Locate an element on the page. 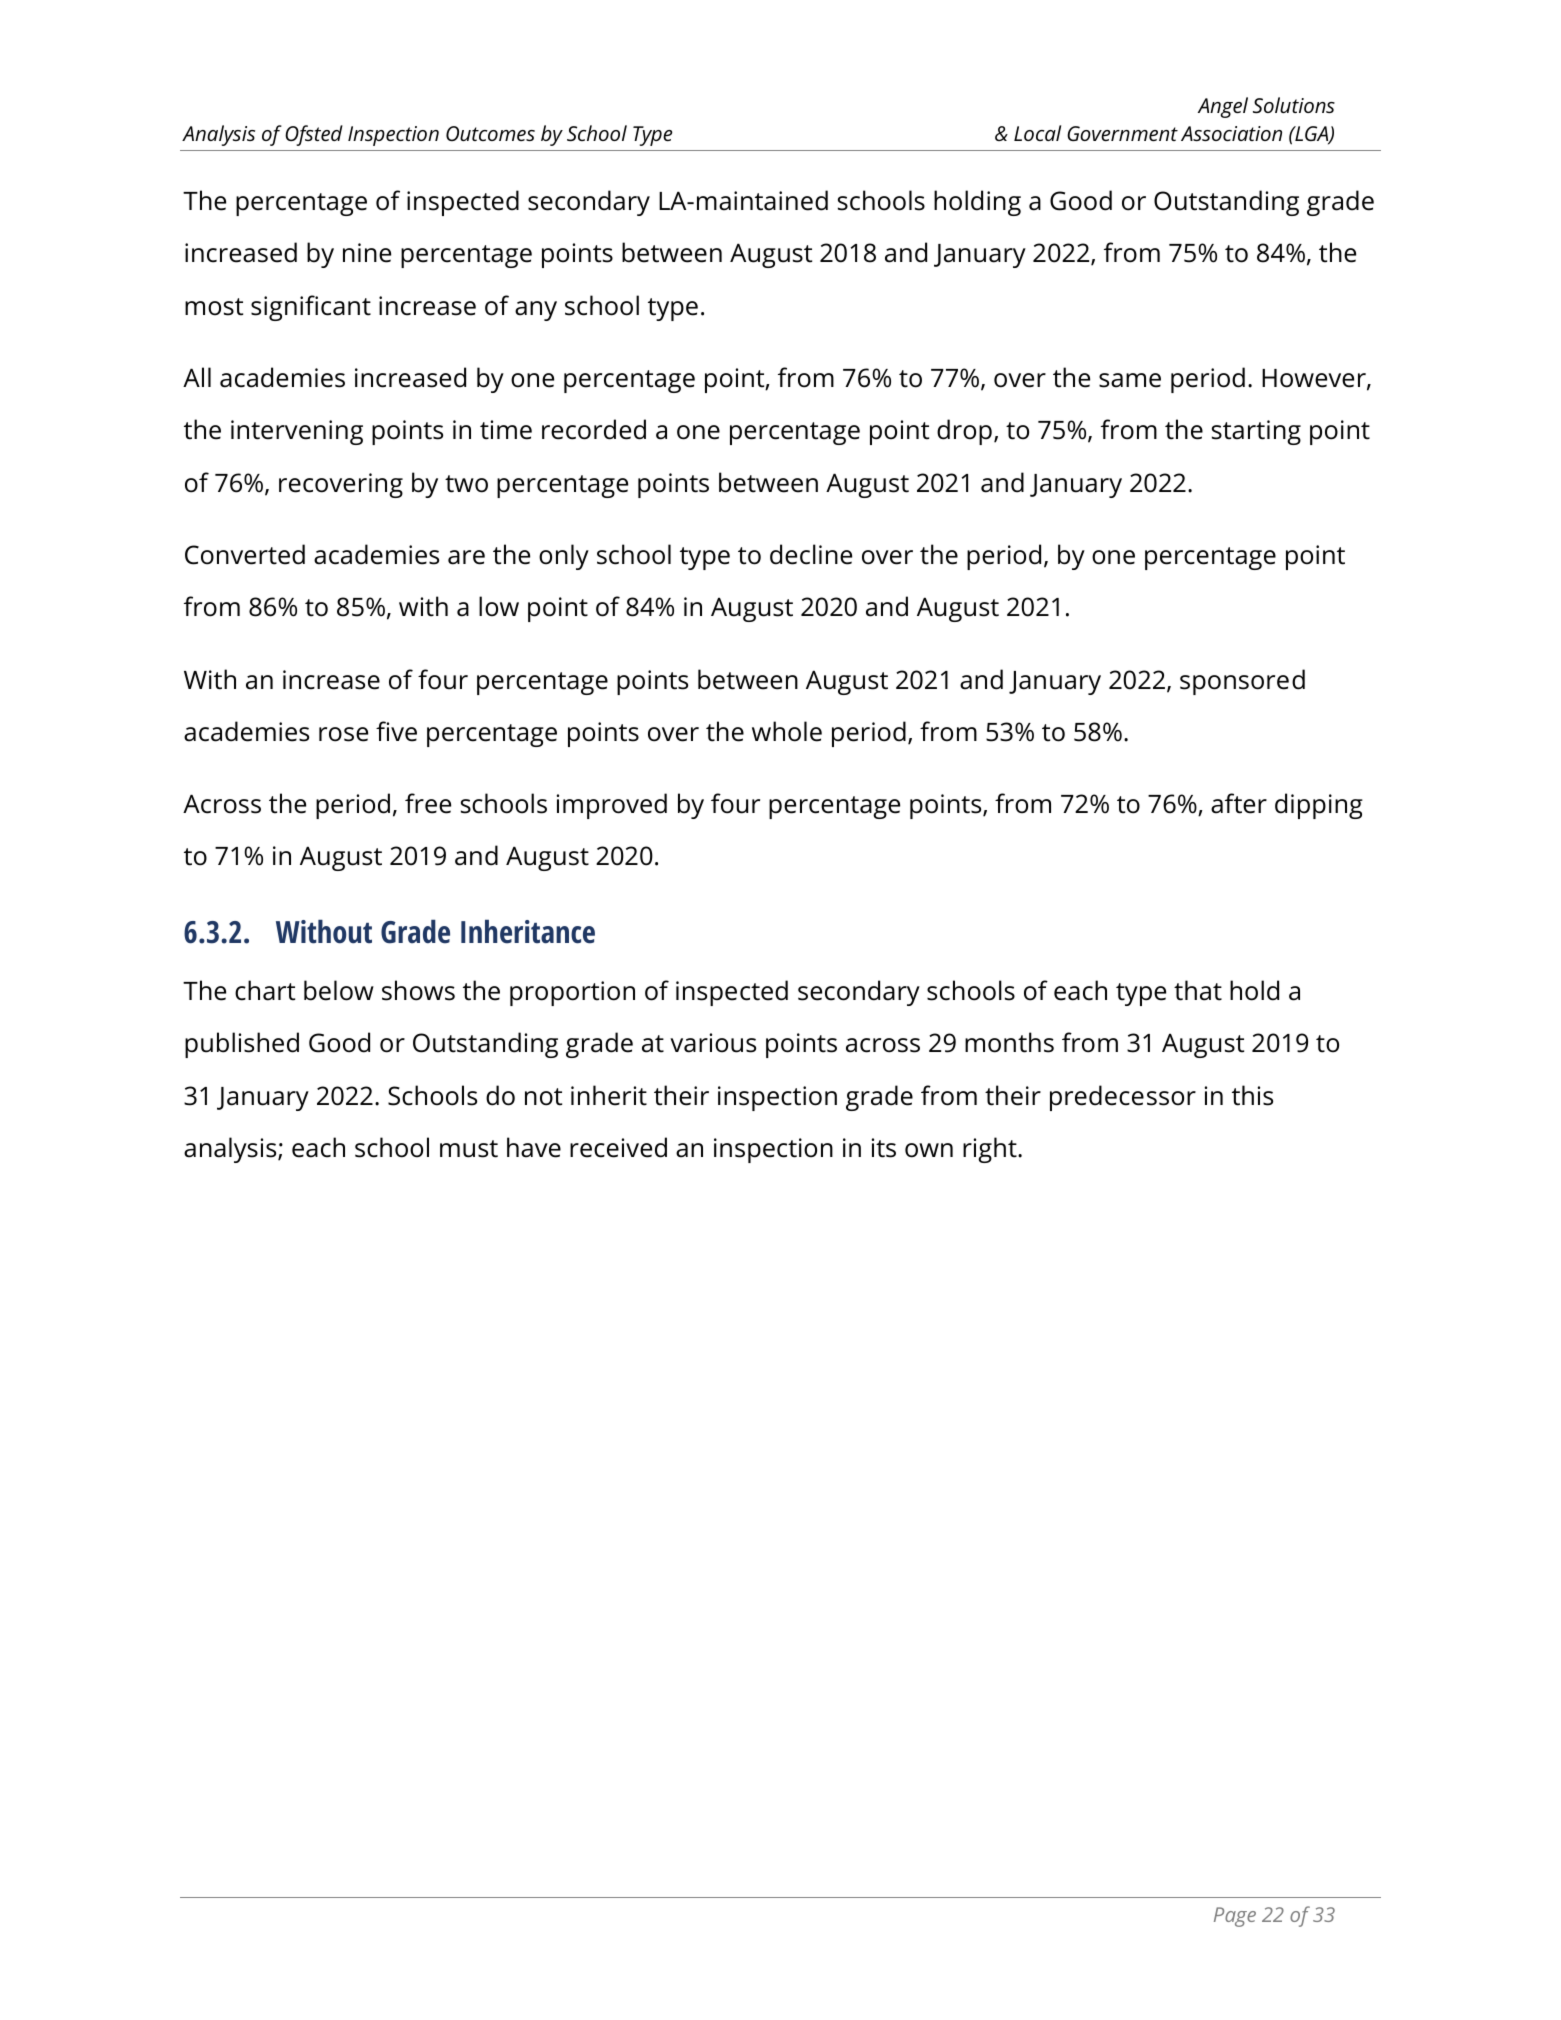 The height and width of the page is (2020, 1561). Outcomes is located at coordinates (490, 133).
